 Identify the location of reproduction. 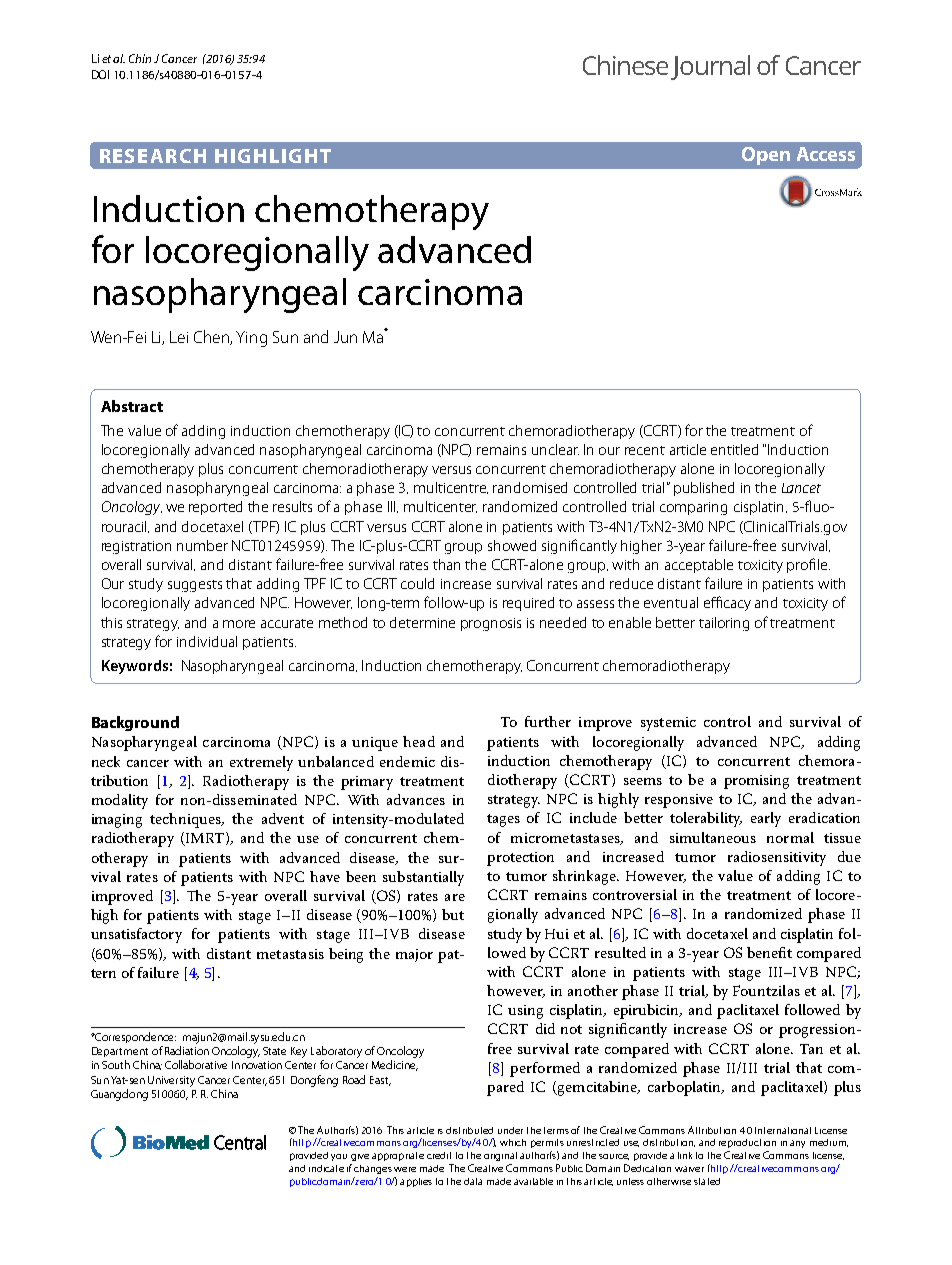
(747, 1143).
